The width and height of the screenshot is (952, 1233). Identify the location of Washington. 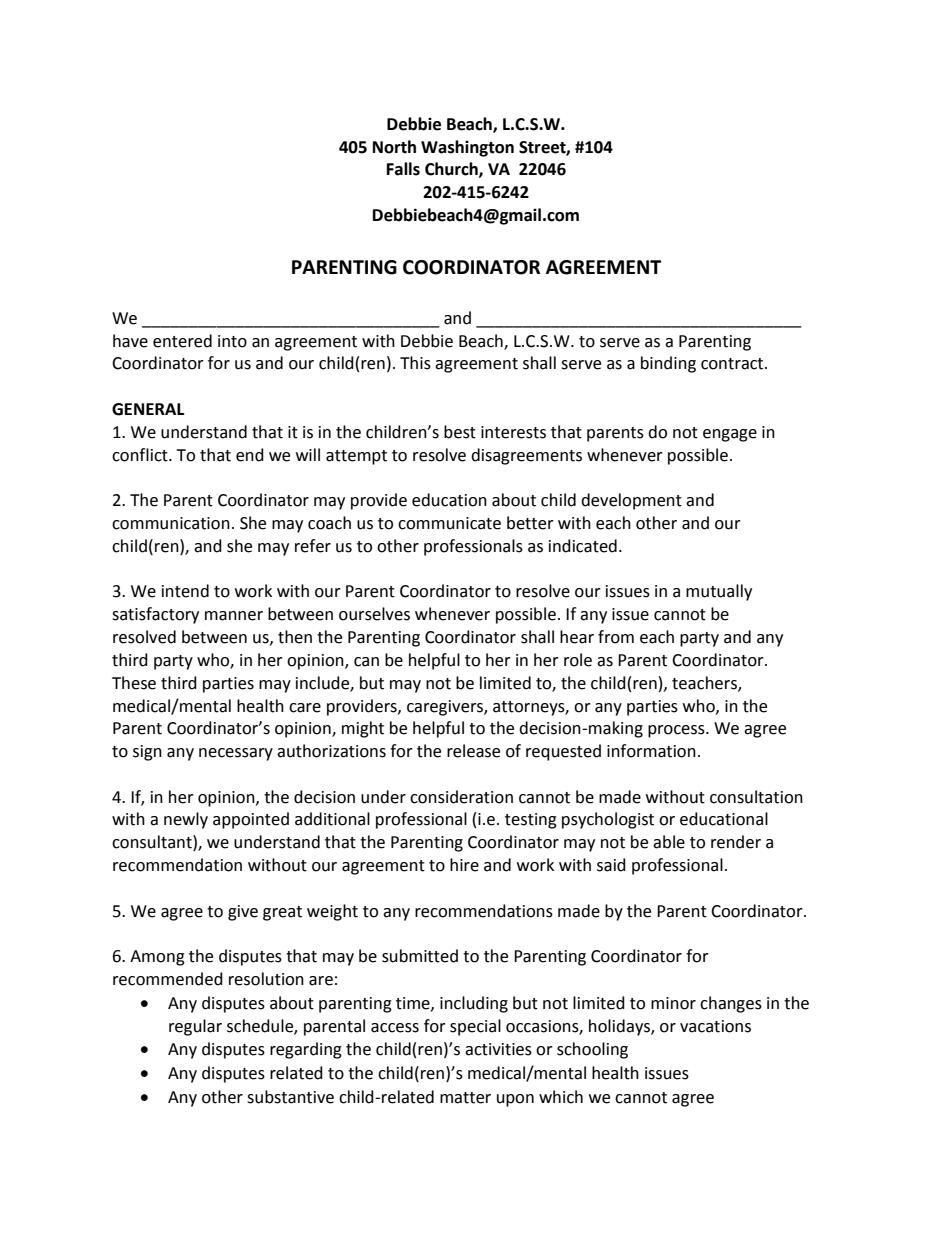
(467, 148).
